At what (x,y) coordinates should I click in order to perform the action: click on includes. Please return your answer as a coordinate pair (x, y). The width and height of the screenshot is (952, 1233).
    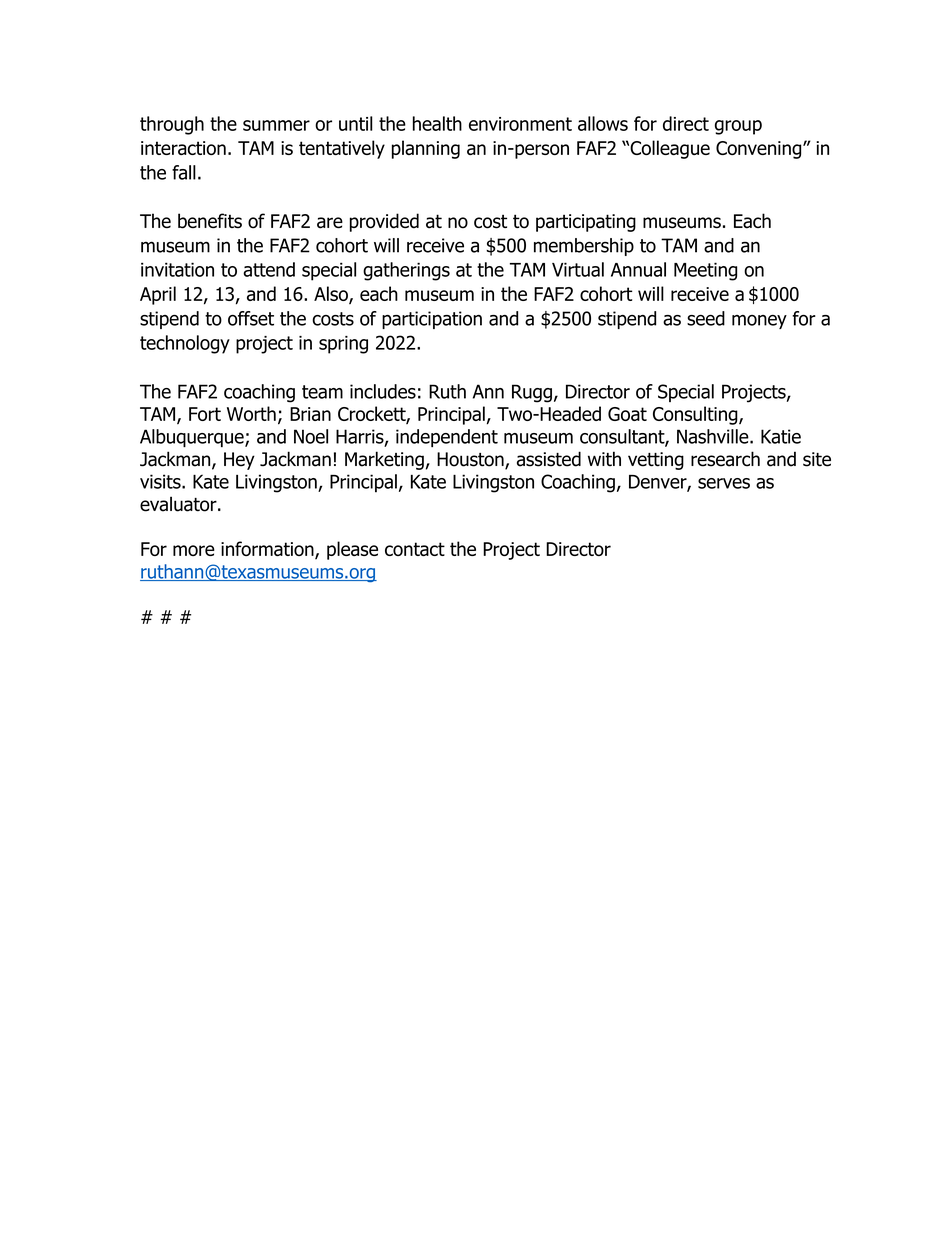
    Looking at the image, I should click on (383, 391).
